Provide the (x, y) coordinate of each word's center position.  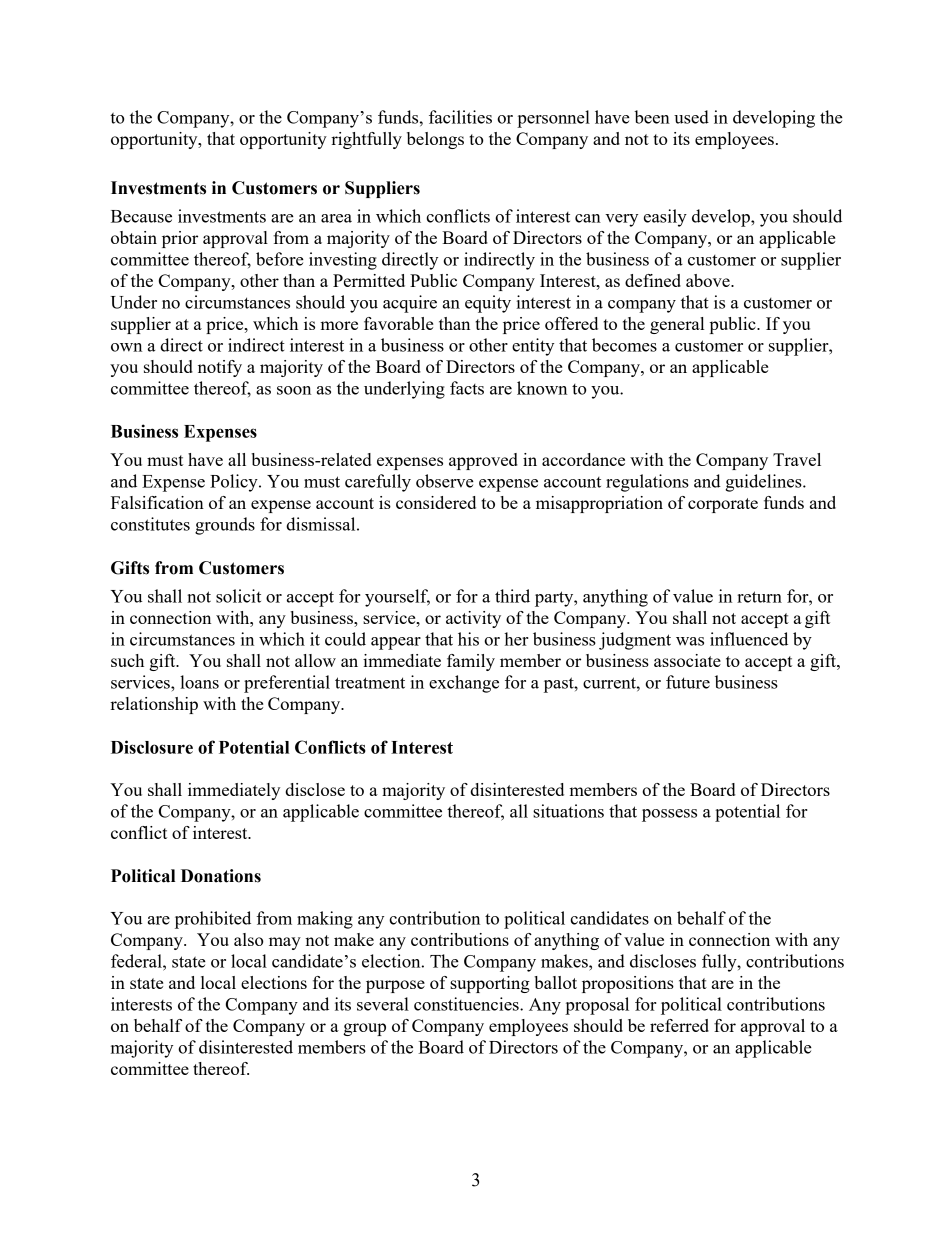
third (512, 596)
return (759, 597)
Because (141, 216)
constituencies (467, 1004)
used (691, 117)
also (249, 939)
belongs (435, 140)
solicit (238, 596)
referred (679, 1025)
